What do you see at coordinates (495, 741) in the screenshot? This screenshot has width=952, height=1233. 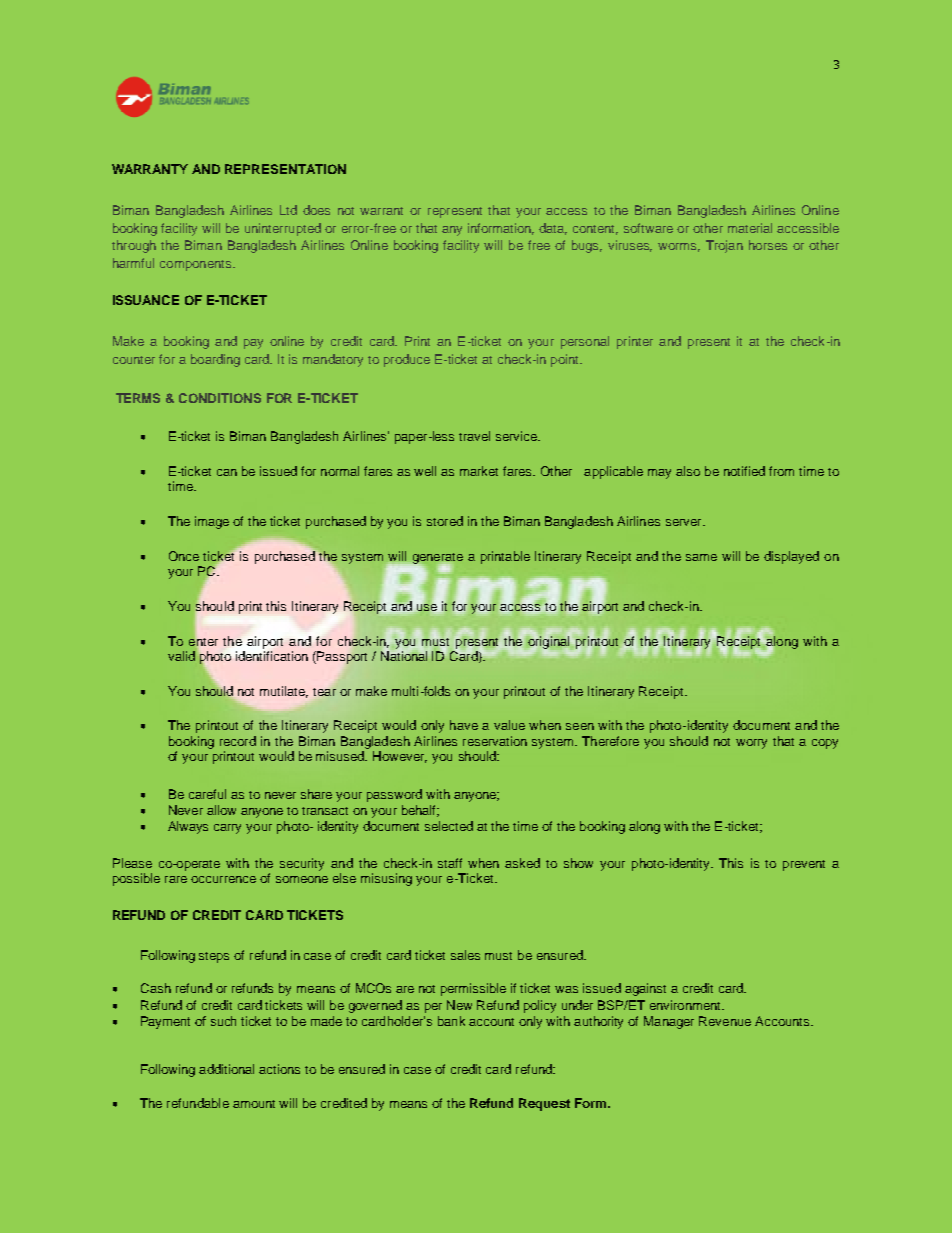 I see `reservation` at bounding box center [495, 741].
